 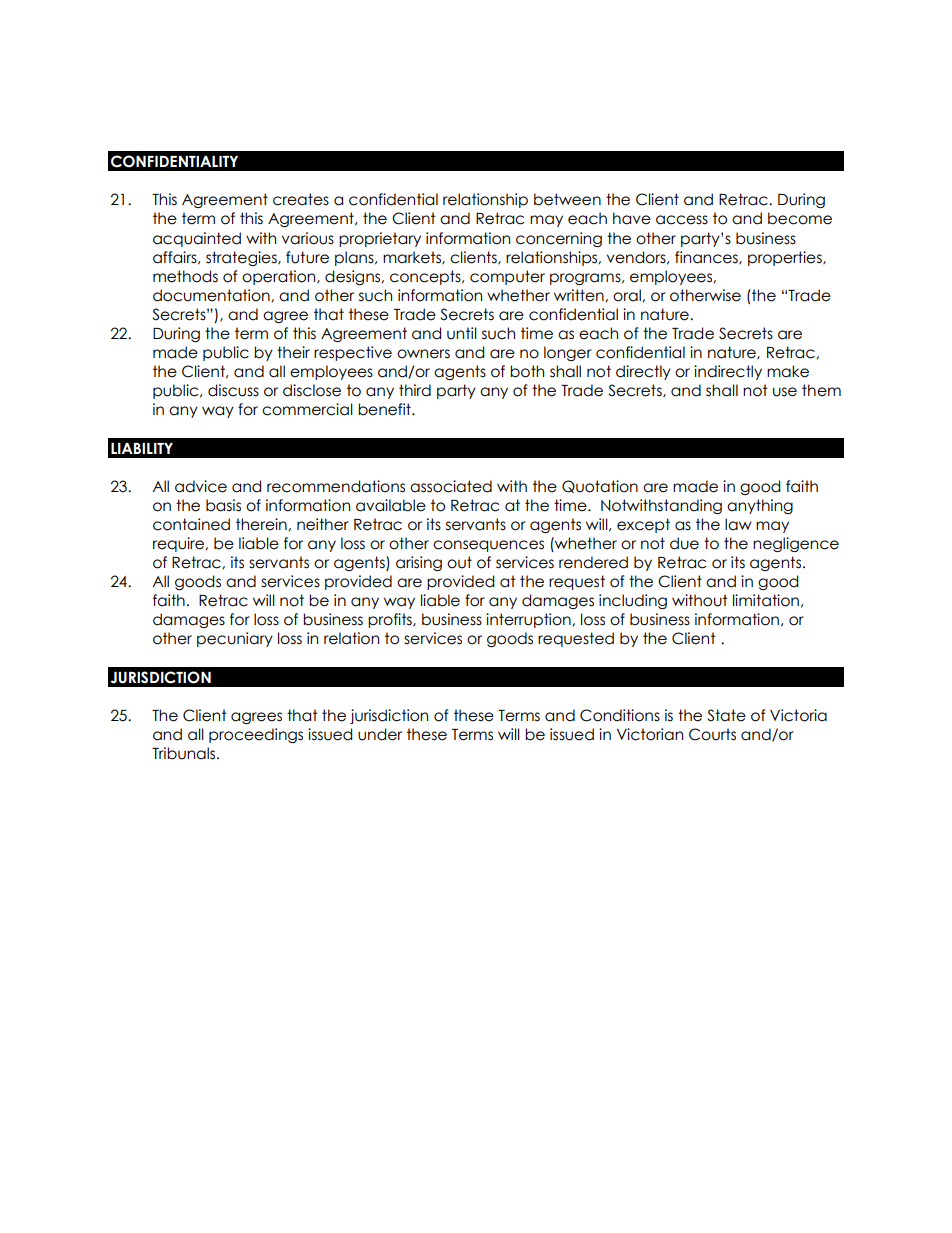 What do you see at coordinates (567, 199) in the image?
I see `between` at bounding box center [567, 199].
